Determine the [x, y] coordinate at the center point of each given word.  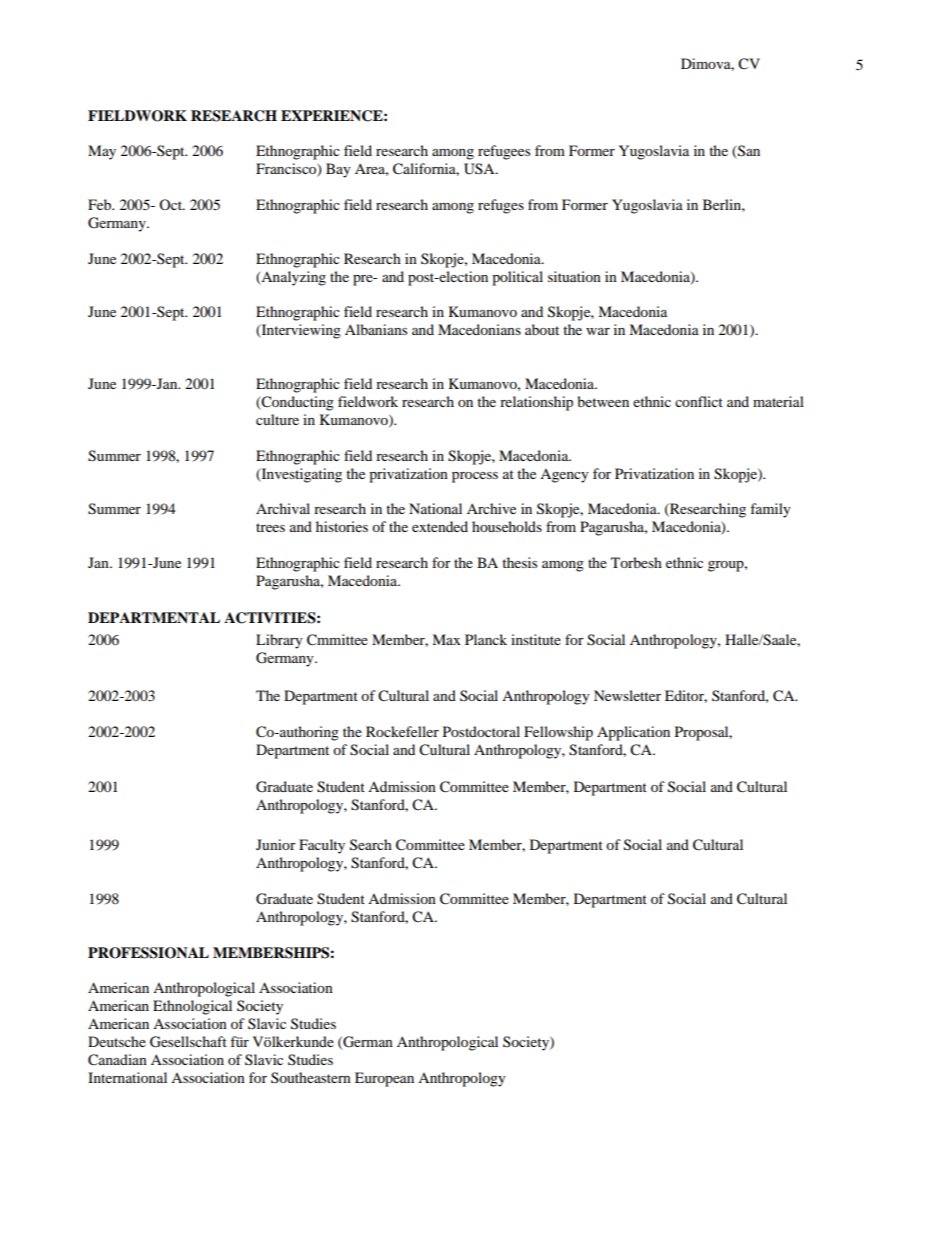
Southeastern [311, 1078]
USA [480, 169]
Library [279, 641]
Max [446, 639]
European [384, 1079]
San [748, 152]
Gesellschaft [188, 1042]
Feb [101, 204]
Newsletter [627, 695]
